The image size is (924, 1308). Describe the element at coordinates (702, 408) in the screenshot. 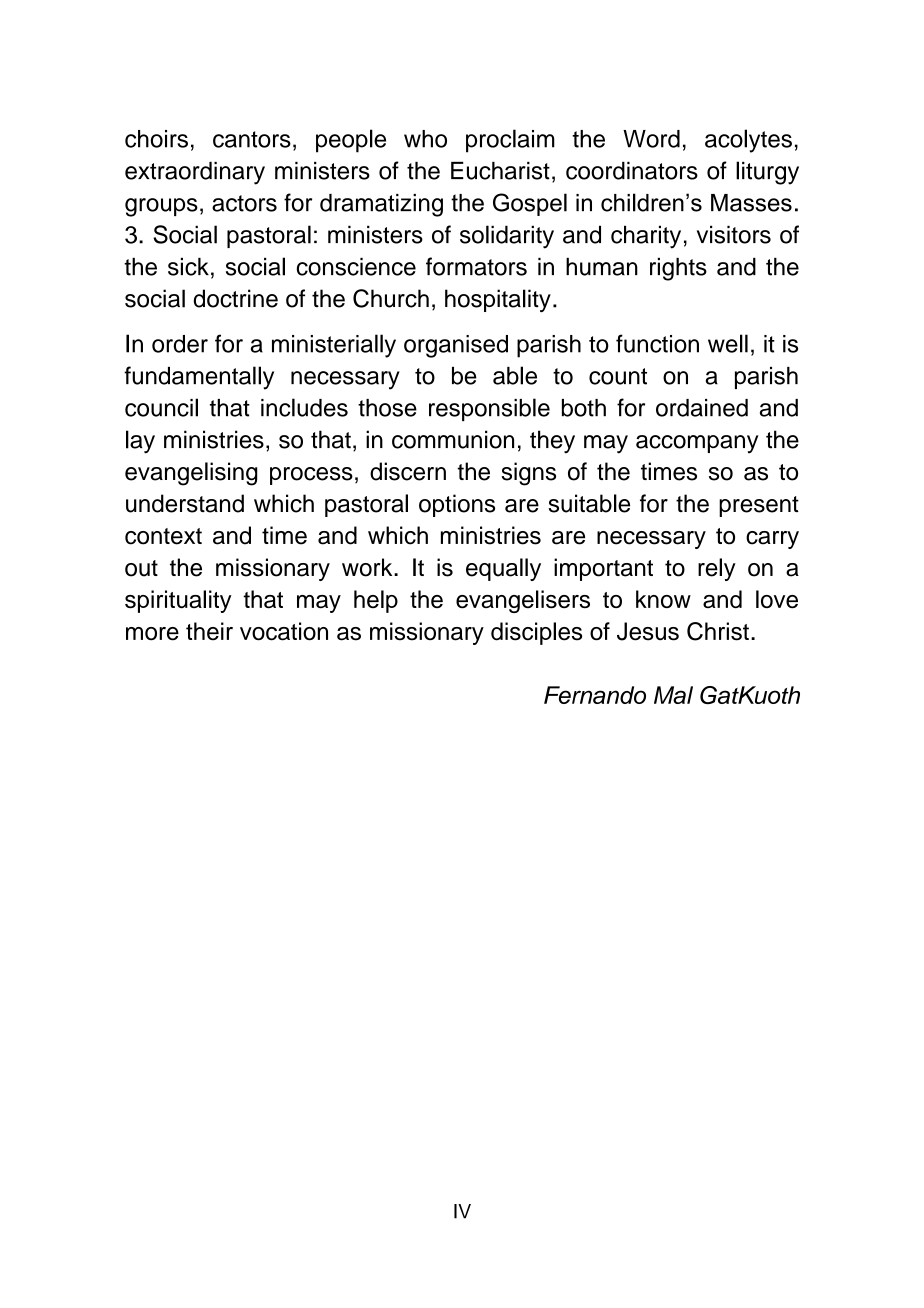

I see `ordained` at that location.
